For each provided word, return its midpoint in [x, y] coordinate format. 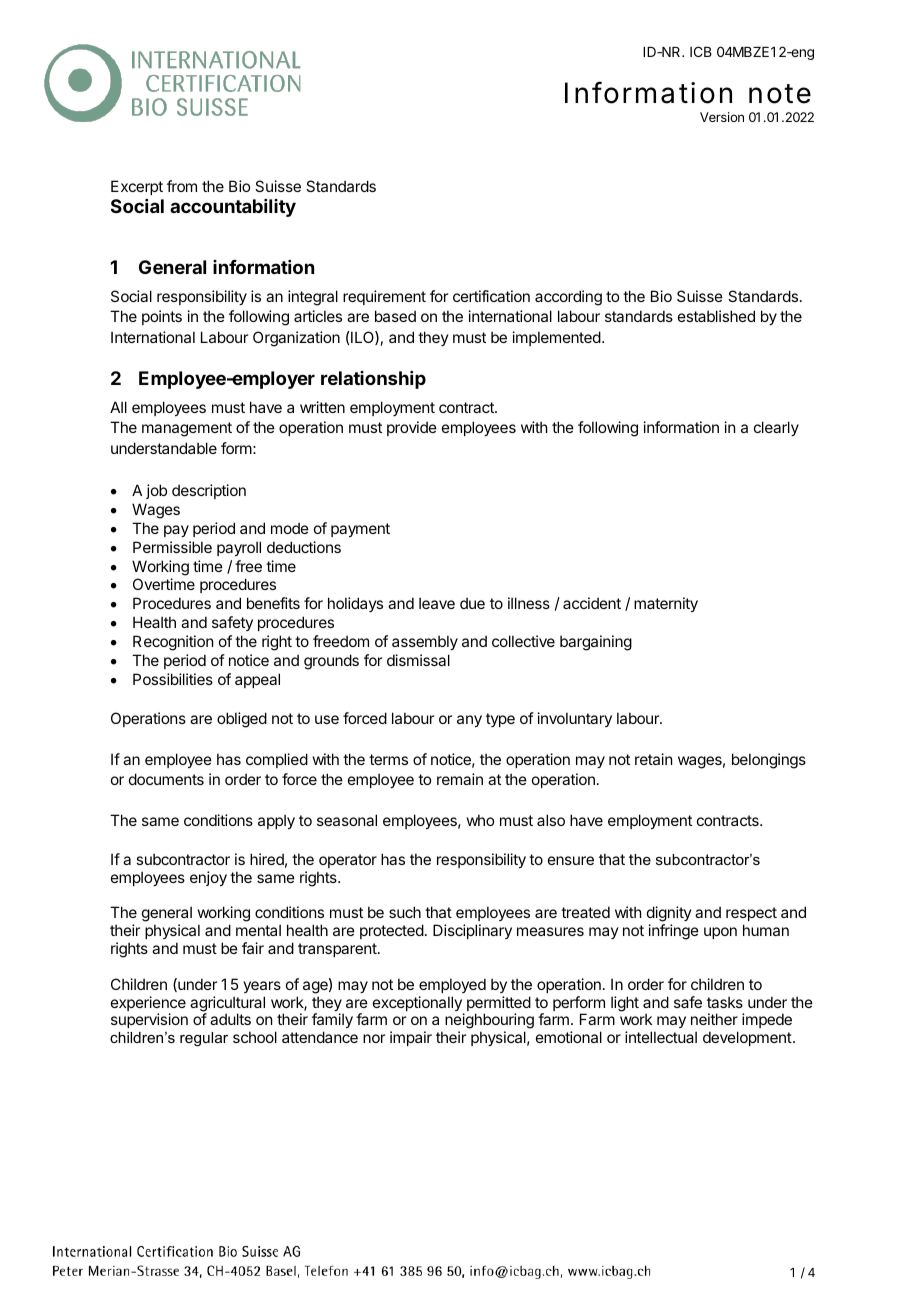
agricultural [227, 1005]
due [472, 603]
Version [722, 117]
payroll [239, 548]
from [182, 186]
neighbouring [489, 1022]
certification [491, 296]
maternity [666, 604]
